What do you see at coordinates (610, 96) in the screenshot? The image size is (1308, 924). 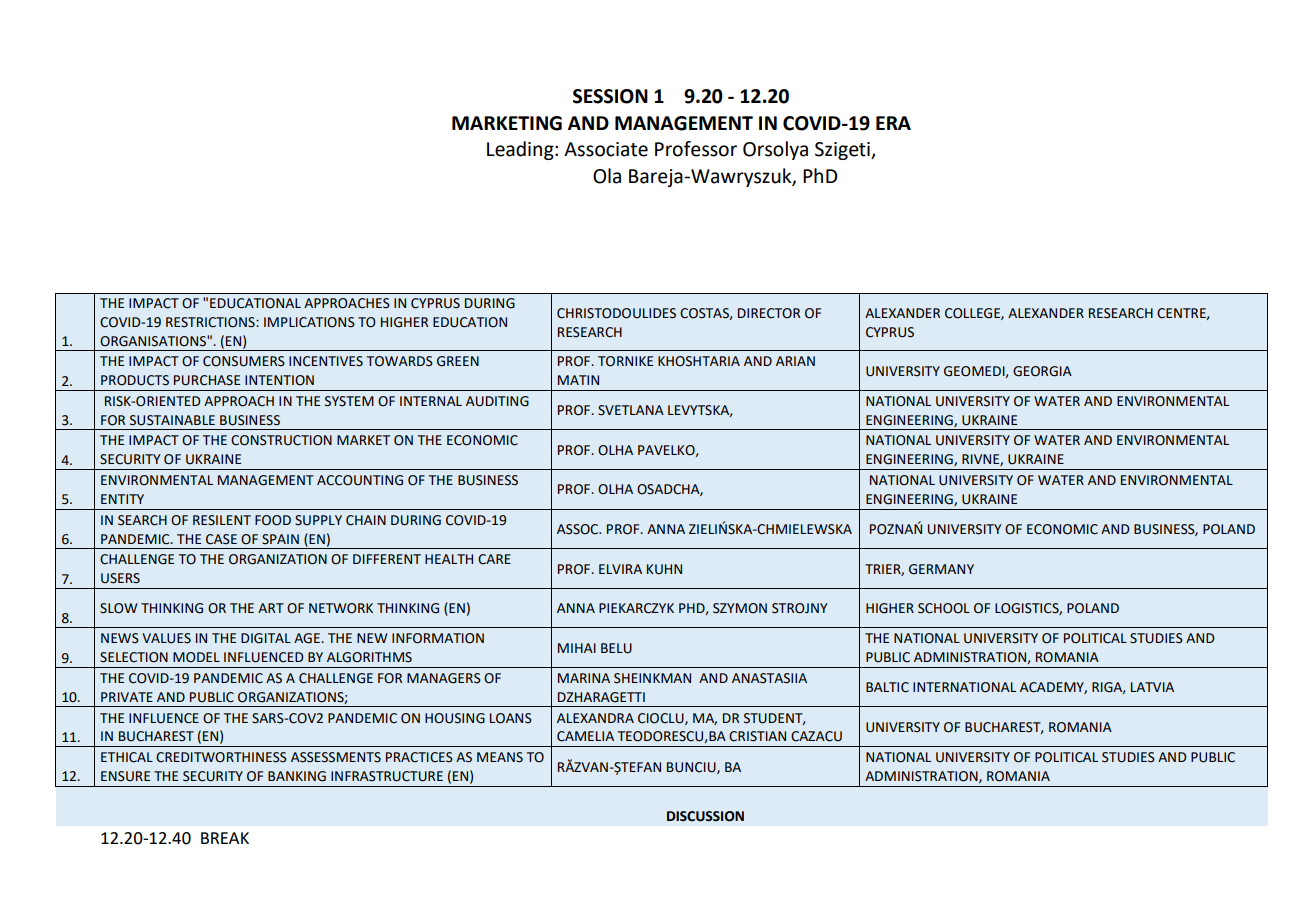 I see `SESSION` at bounding box center [610, 96].
